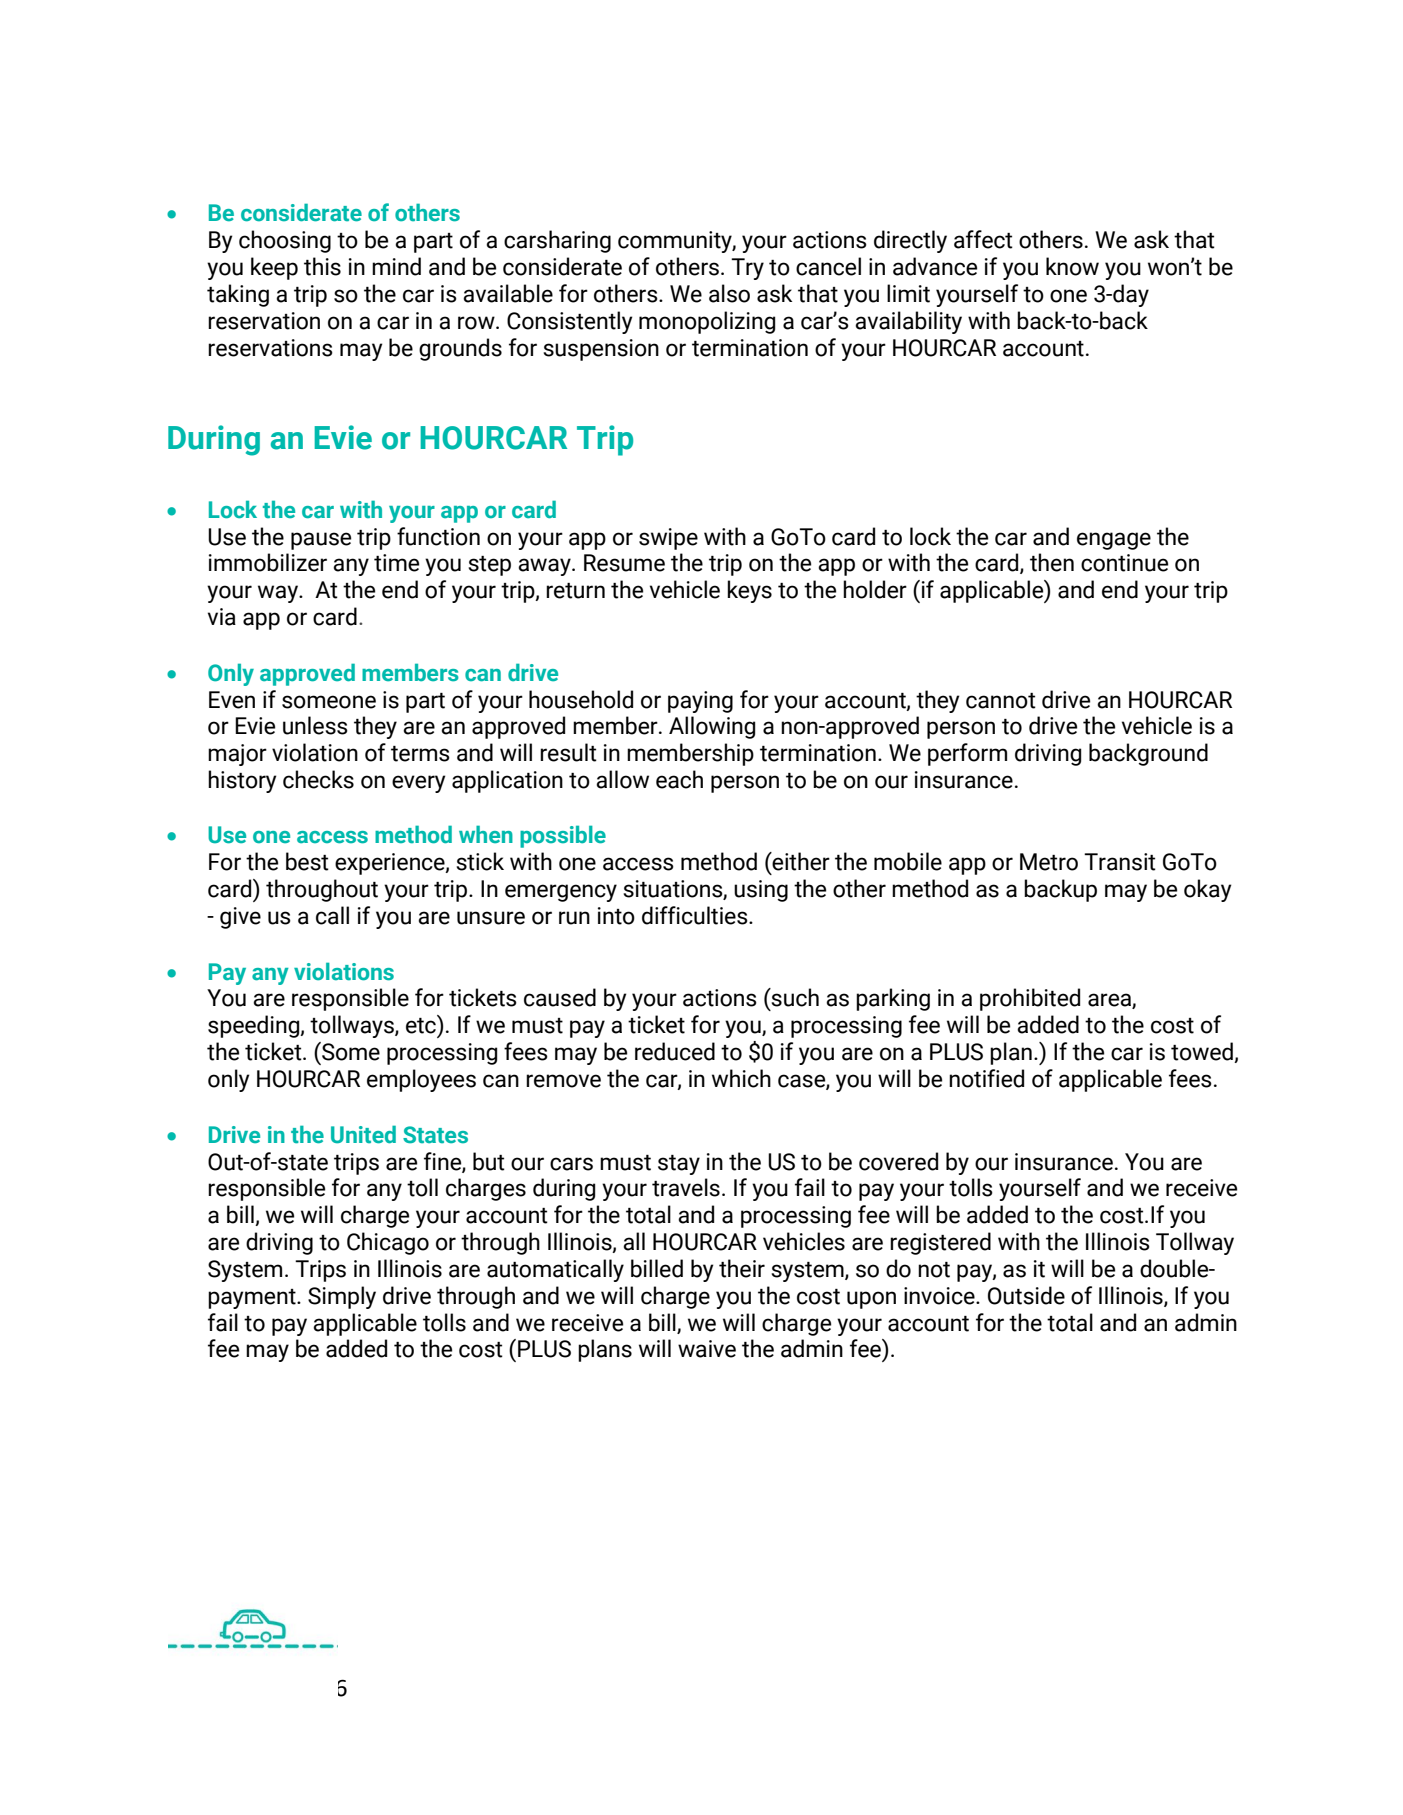 This document has width=1403, height=1815. I want to click on each, so click(679, 779).
